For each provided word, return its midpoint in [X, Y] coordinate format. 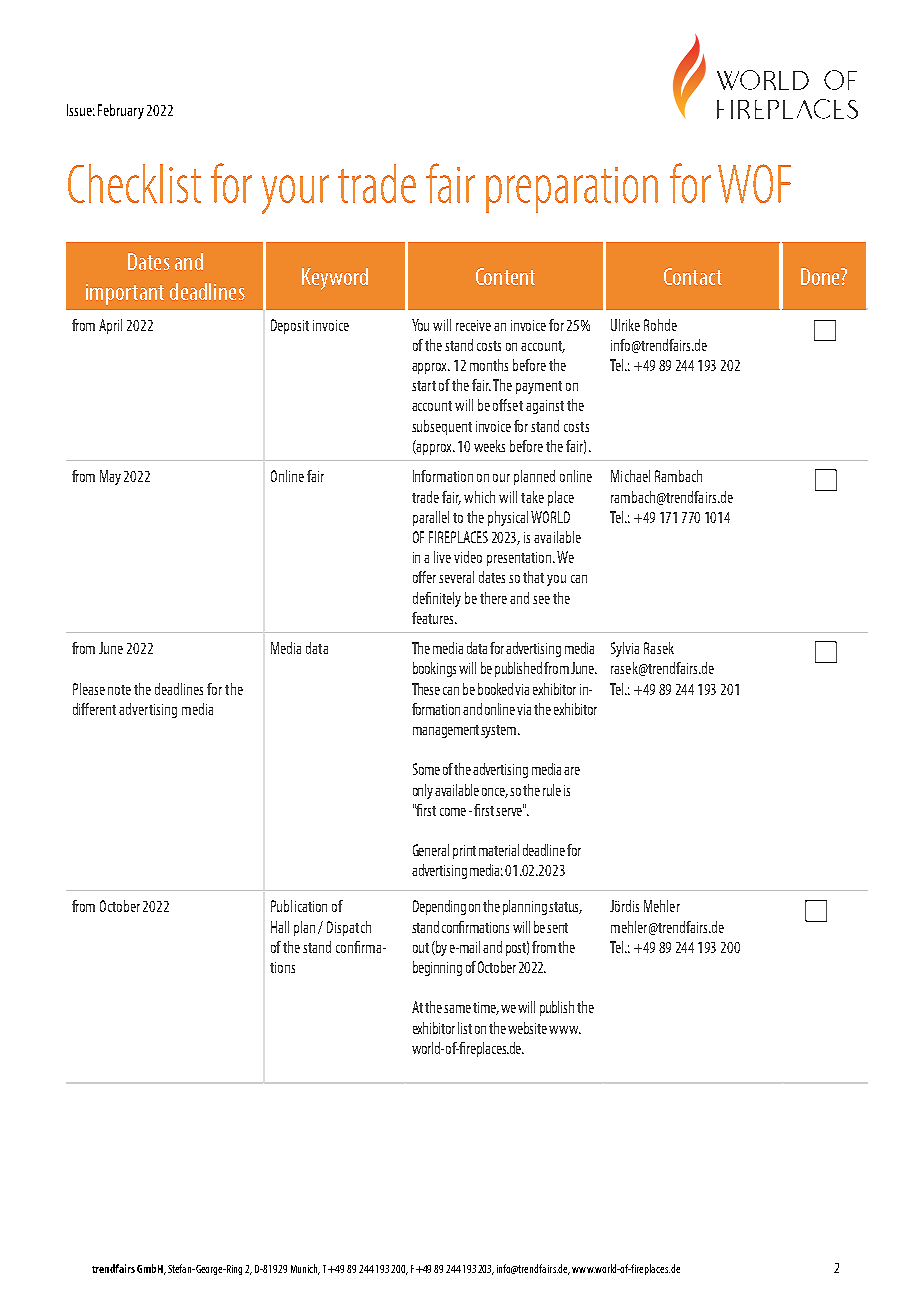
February [121, 111]
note [119, 690]
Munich [305, 1269]
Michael [630, 476]
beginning [437, 968]
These [426, 689]
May [110, 477]
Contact [693, 276]
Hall [280, 927]
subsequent [442, 427]
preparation [572, 190]
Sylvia [625, 649]
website [527, 1028]
